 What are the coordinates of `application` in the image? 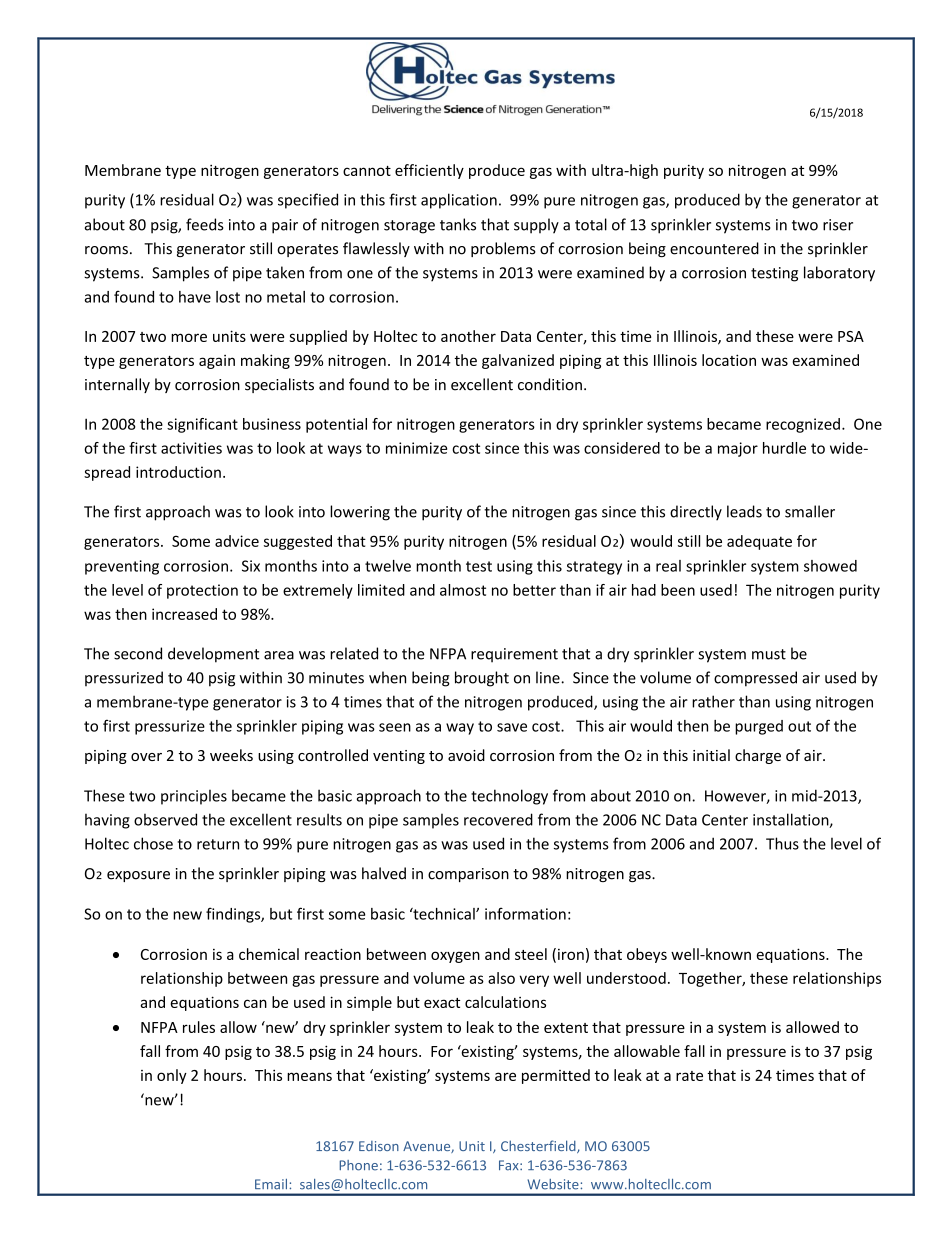 It's located at (459, 201).
